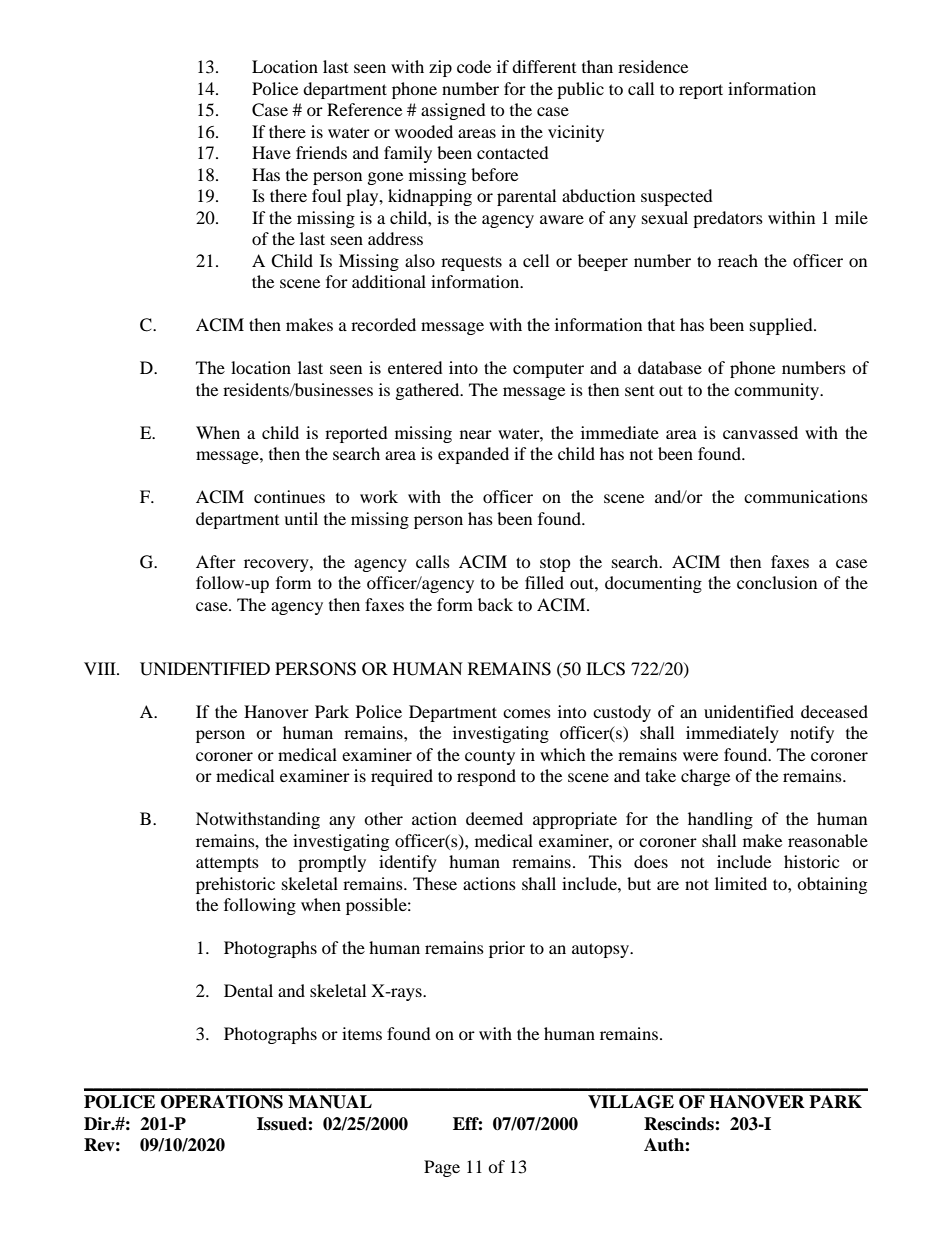  Describe the element at coordinates (271, 152) in the document. I see `Have` at that location.
